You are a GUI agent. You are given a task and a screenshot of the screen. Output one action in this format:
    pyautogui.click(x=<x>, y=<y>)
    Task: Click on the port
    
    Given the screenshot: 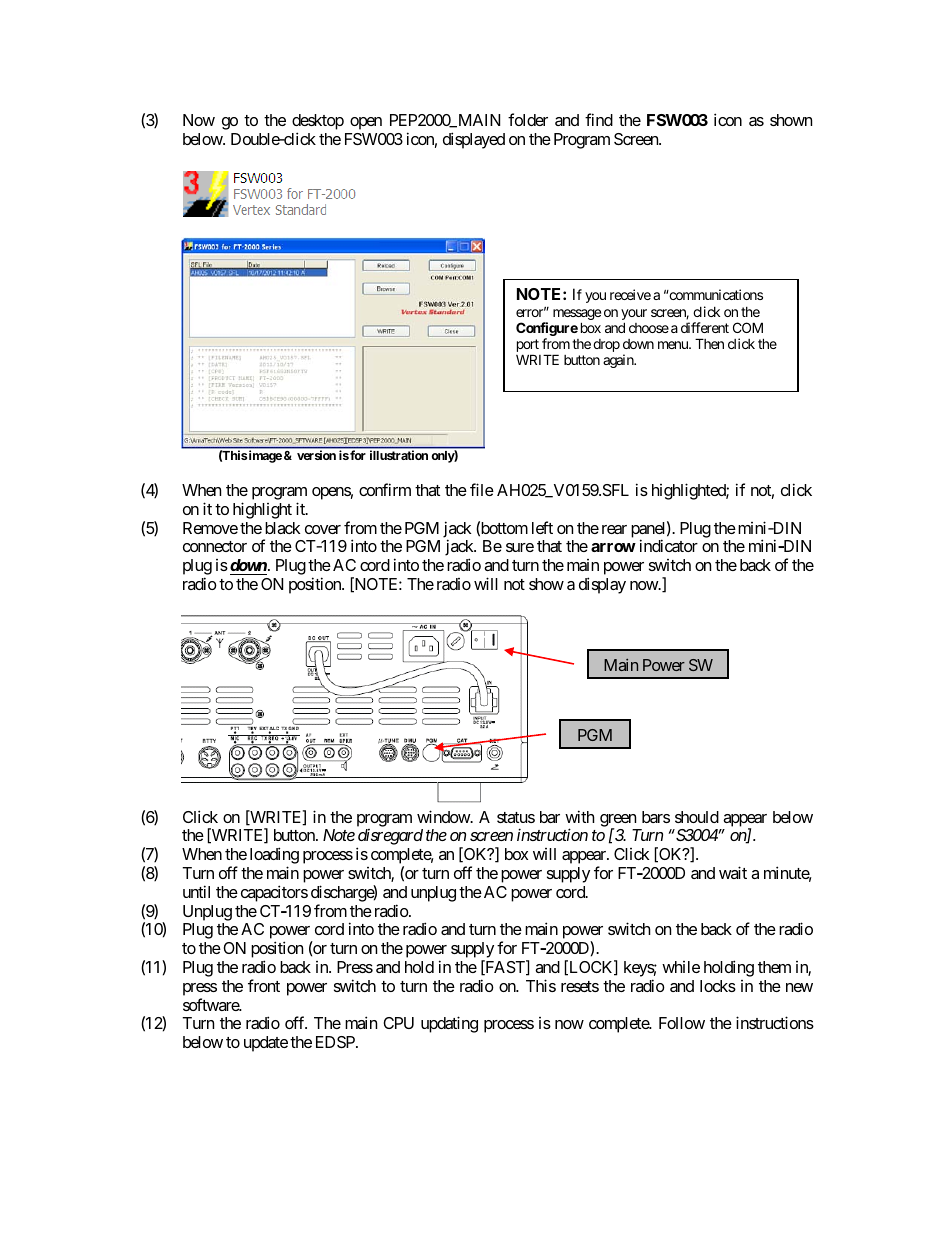 What is the action you would take?
    pyautogui.click(x=528, y=347)
